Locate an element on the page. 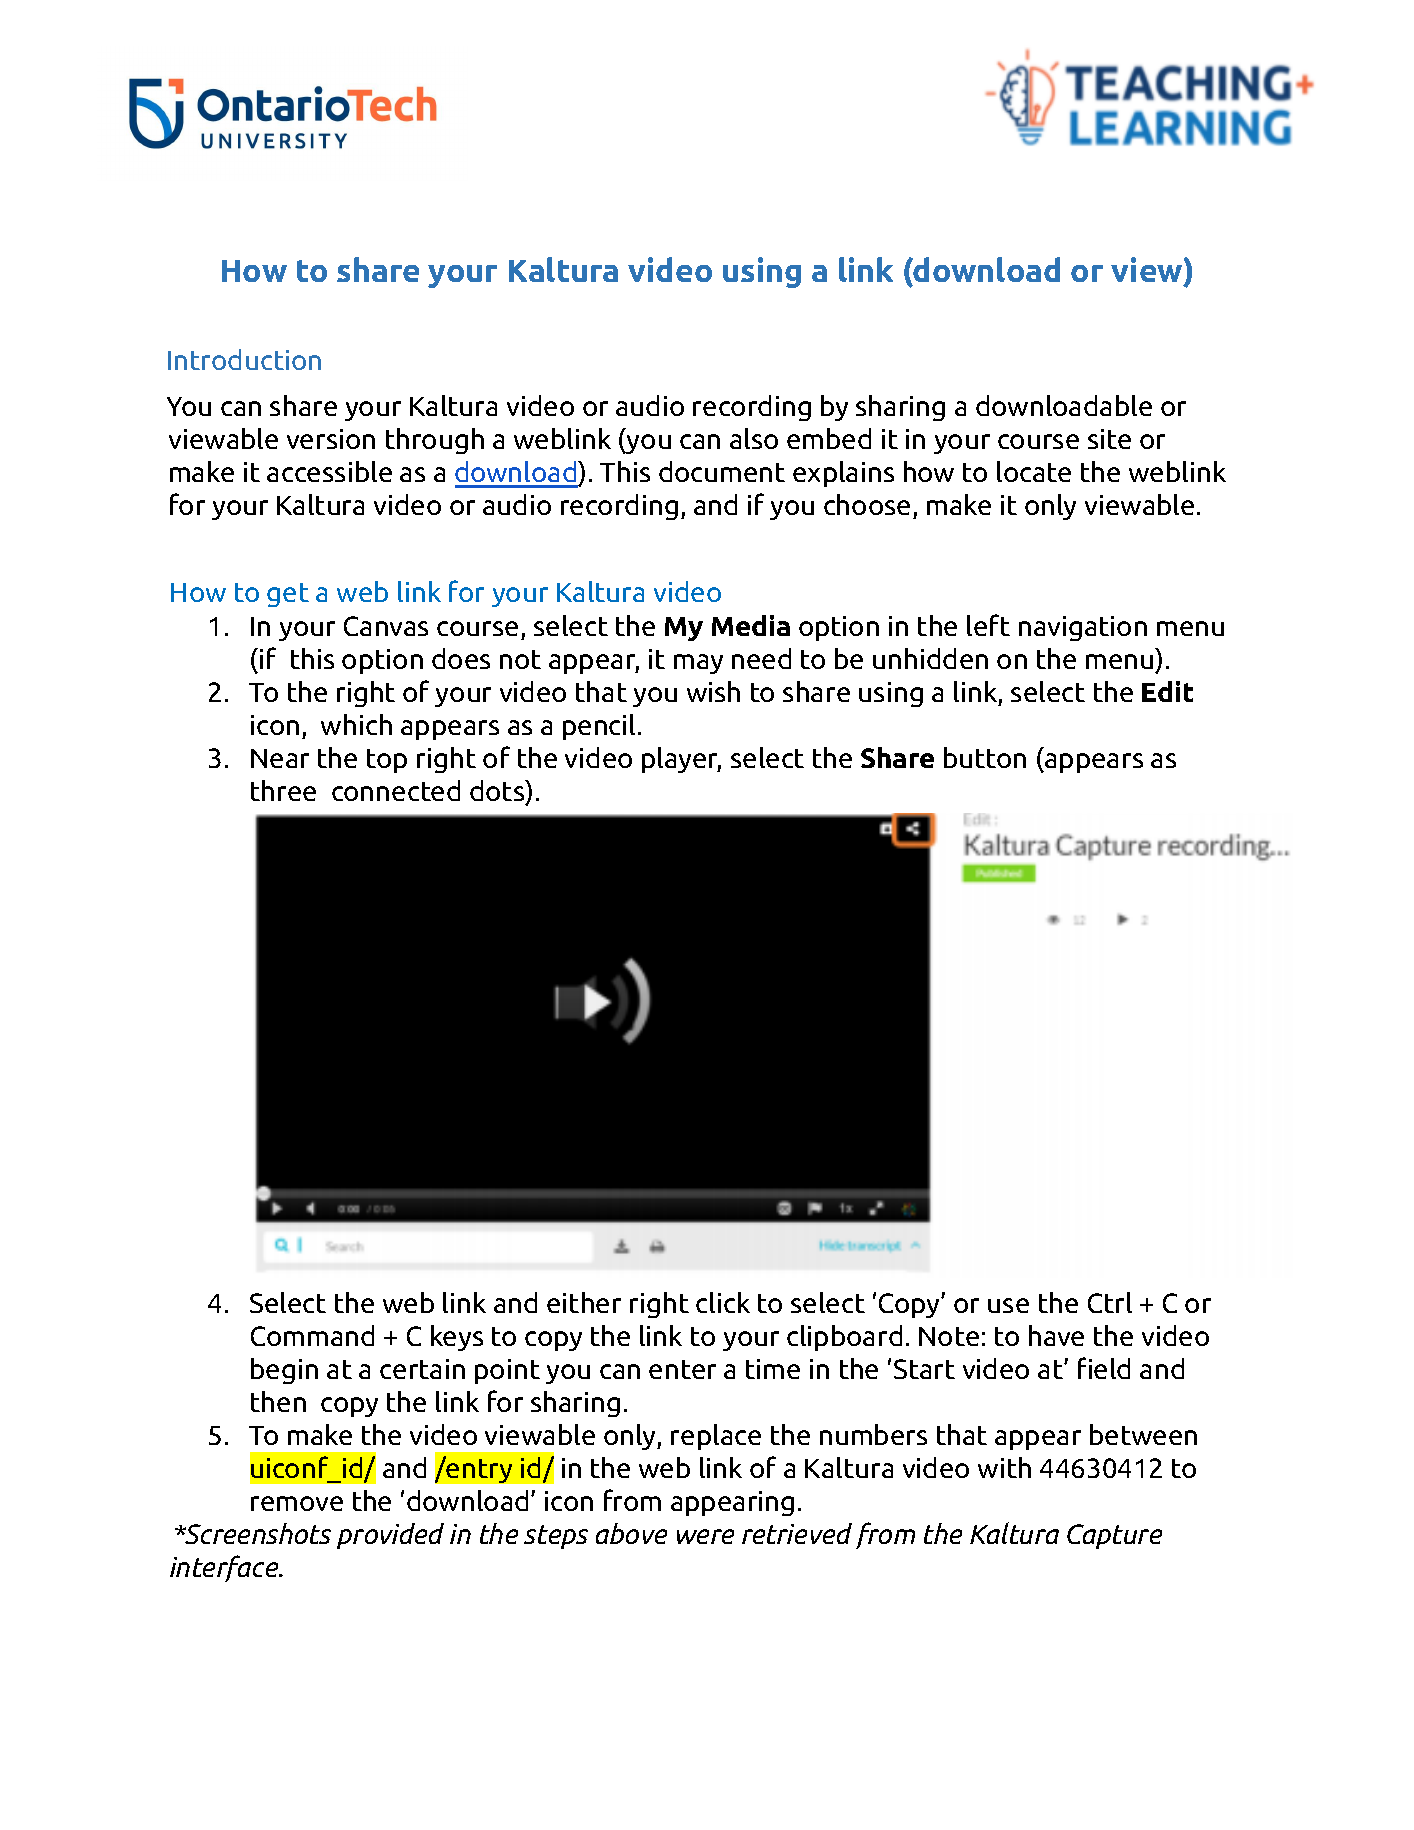  navigation is located at coordinates (1083, 628).
